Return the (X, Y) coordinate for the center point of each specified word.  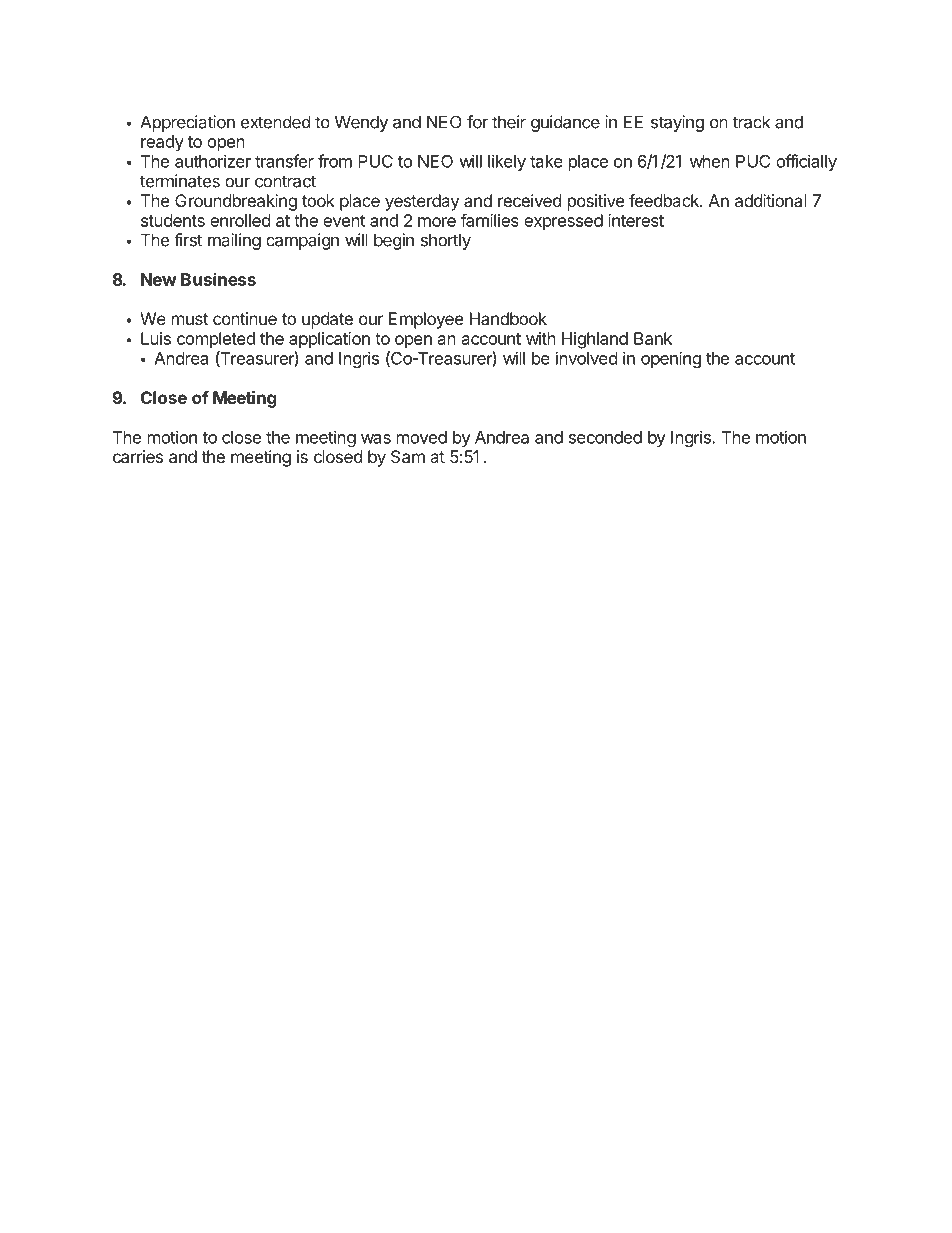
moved (422, 437)
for (477, 122)
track (751, 122)
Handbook (508, 318)
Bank (653, 338)
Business (218, 279)
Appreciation (187, 123)
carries (138, 456)
